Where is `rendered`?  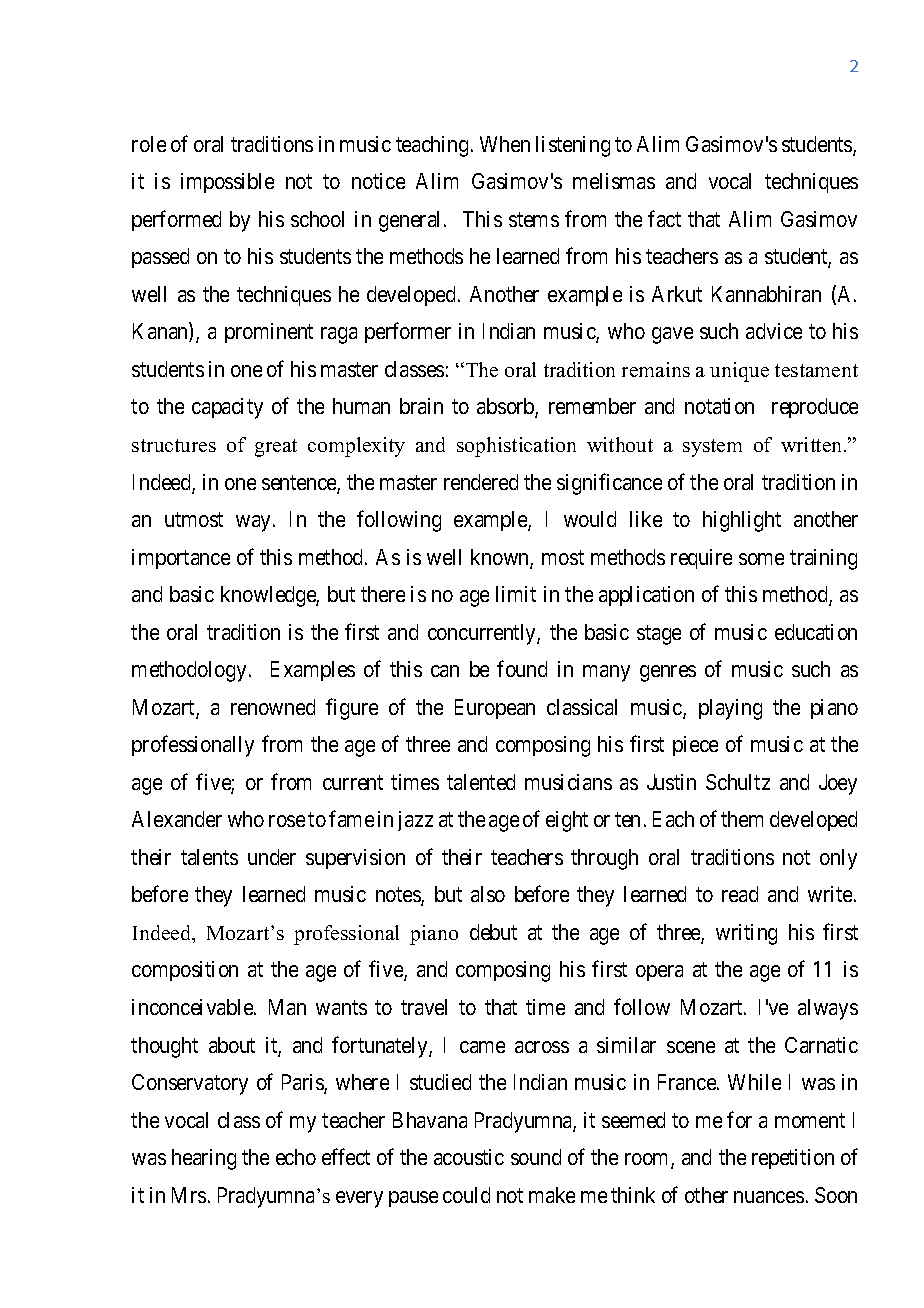 rendered is located at coordinates (481, 482).
